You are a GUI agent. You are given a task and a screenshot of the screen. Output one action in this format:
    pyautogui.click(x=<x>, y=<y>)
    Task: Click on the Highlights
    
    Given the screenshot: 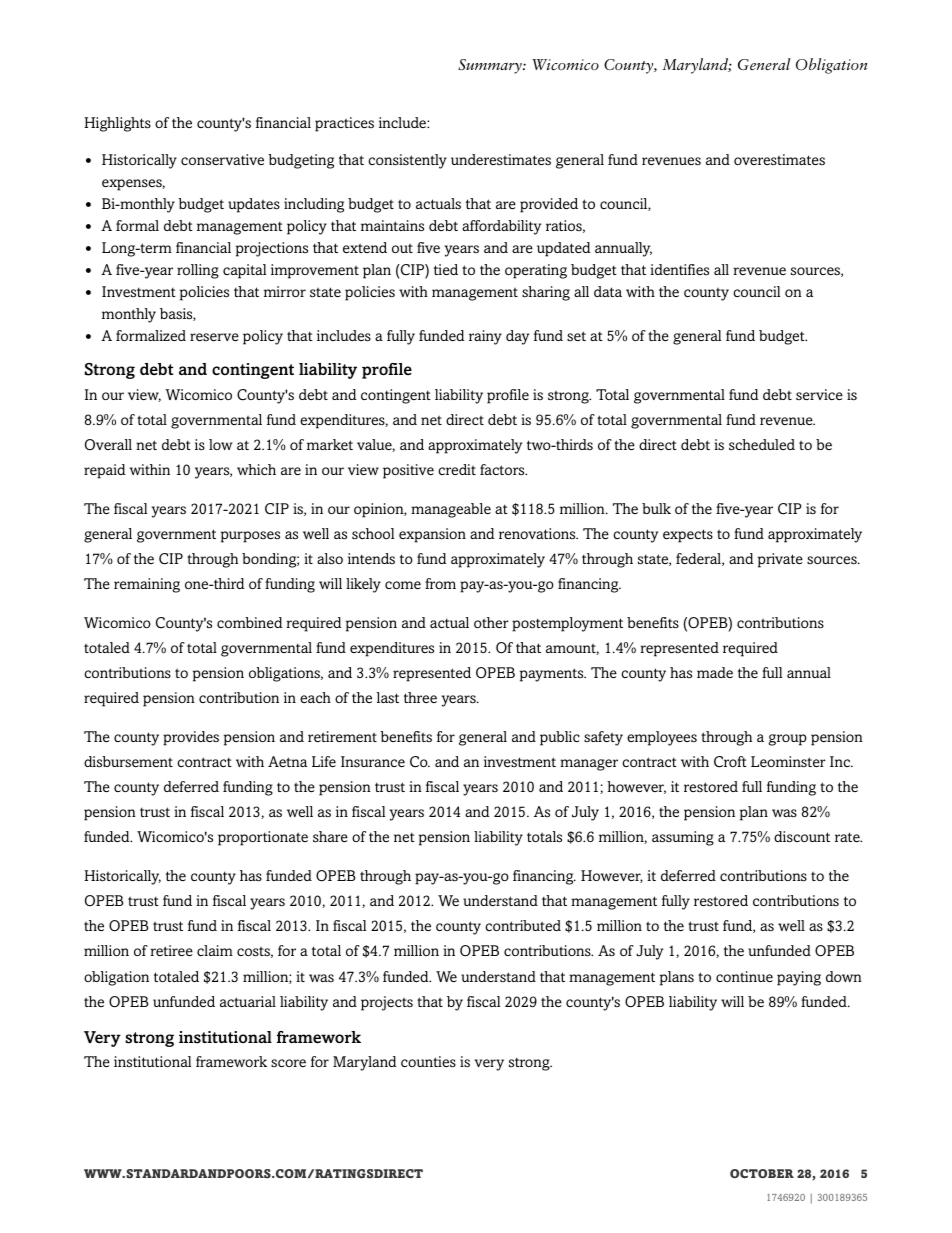 What is the action you would take?
    pyautogui.click(x=117, y=124)
